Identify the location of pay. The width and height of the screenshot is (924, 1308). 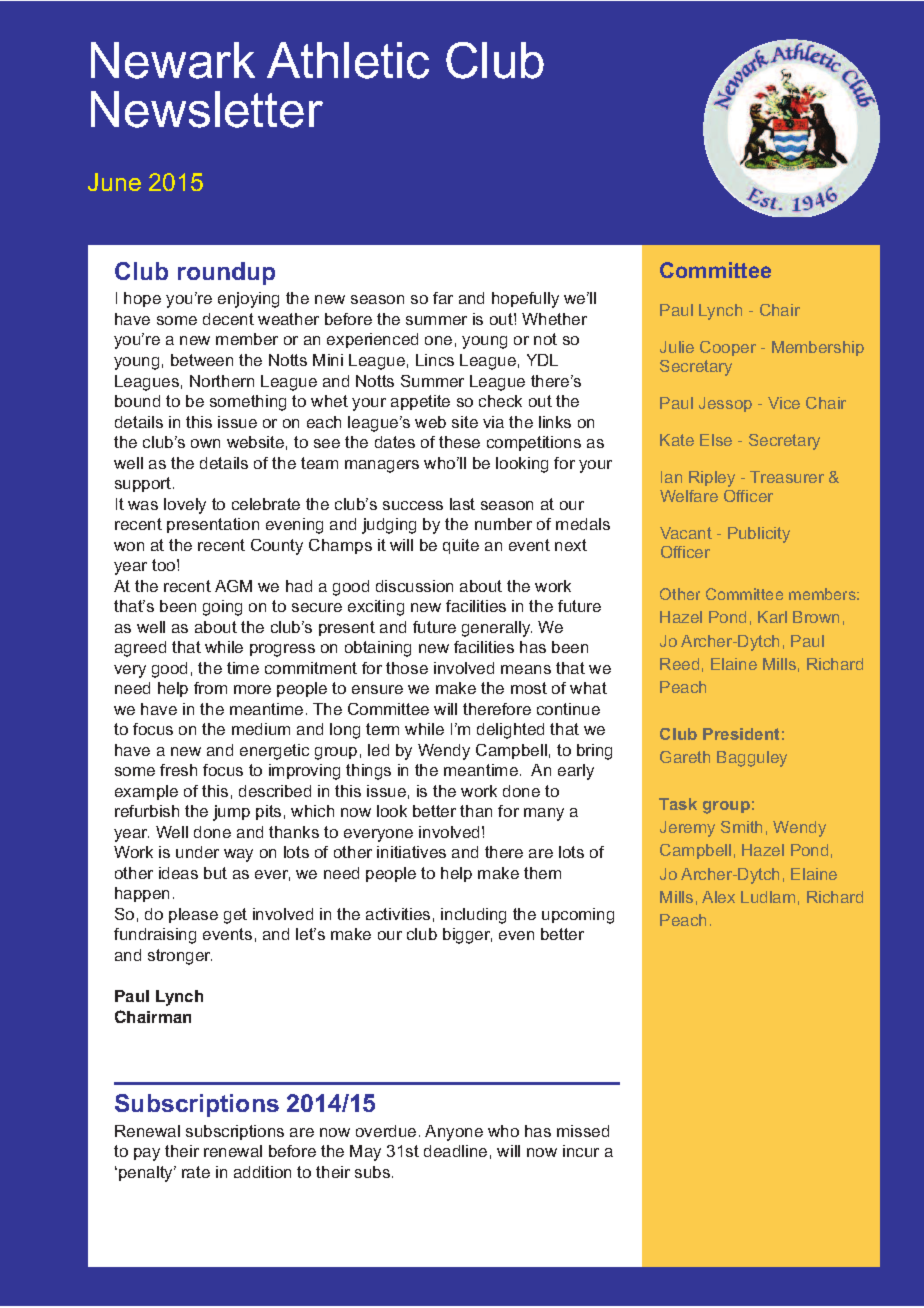
(147, 1154).
